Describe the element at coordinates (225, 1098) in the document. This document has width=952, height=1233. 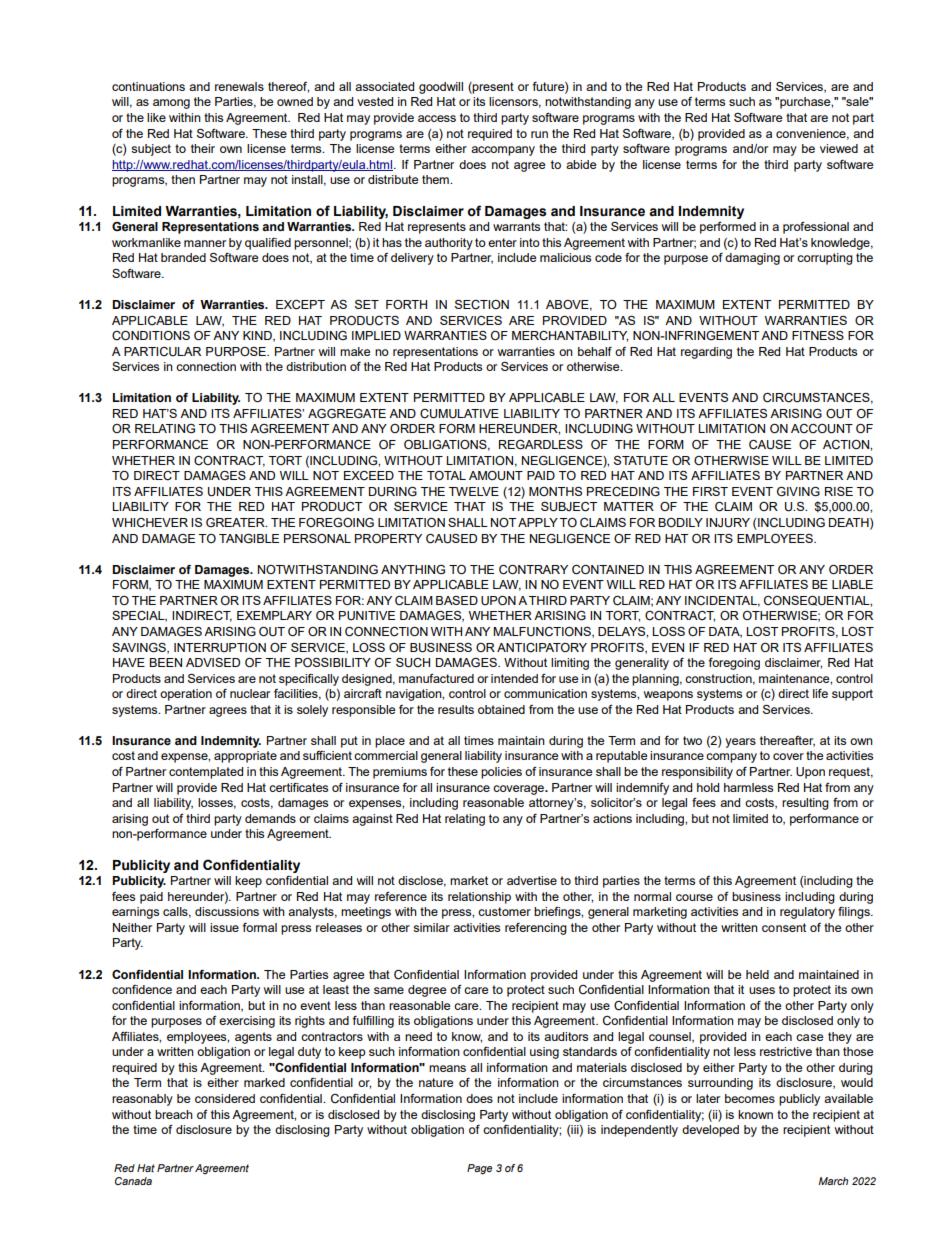
I see `considered` at that location.
